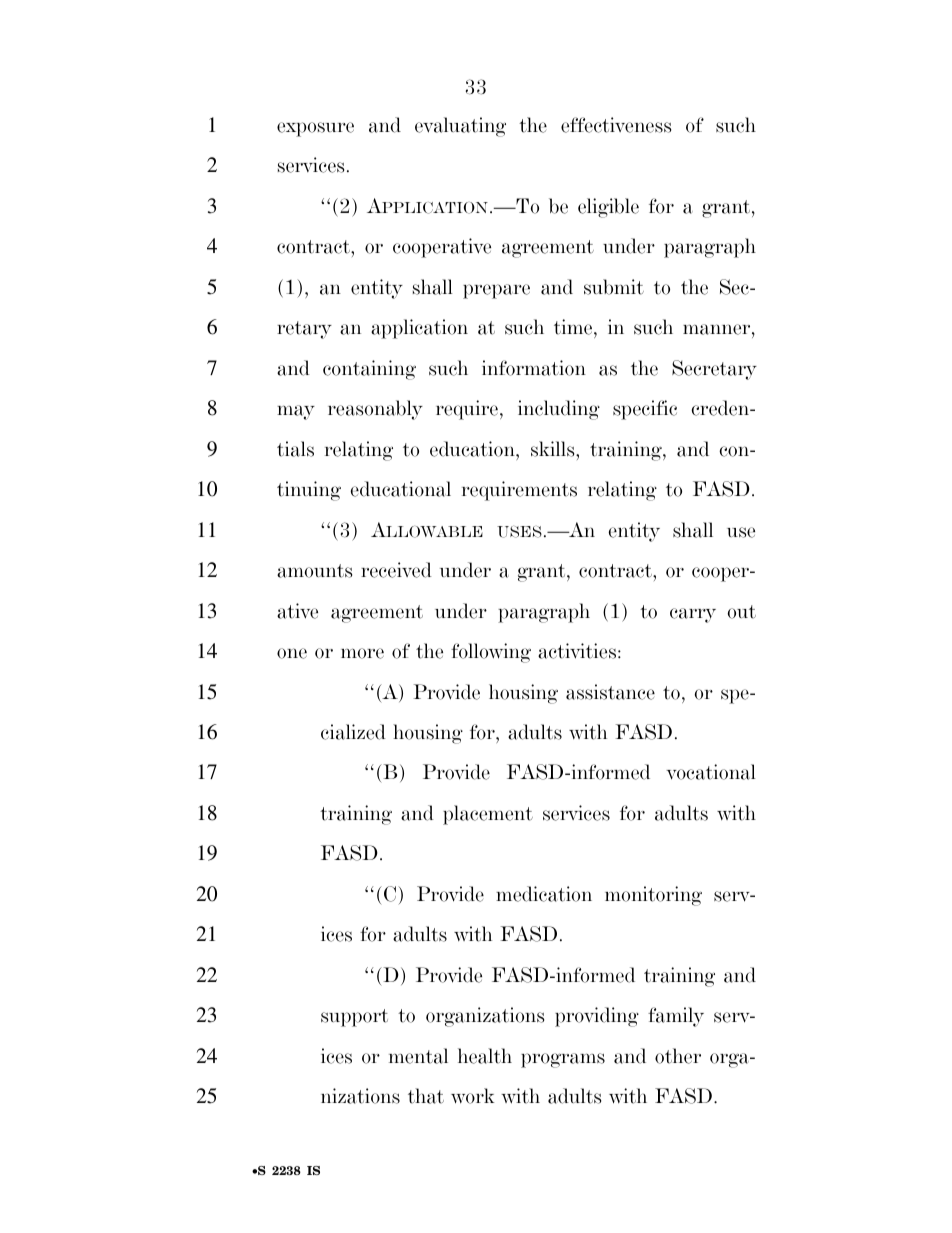 The width and height of the page is (952, 1233). What do you see at coordinates (315, 129) in the page?
I see `exposure` at bounding box center [315, 129].
